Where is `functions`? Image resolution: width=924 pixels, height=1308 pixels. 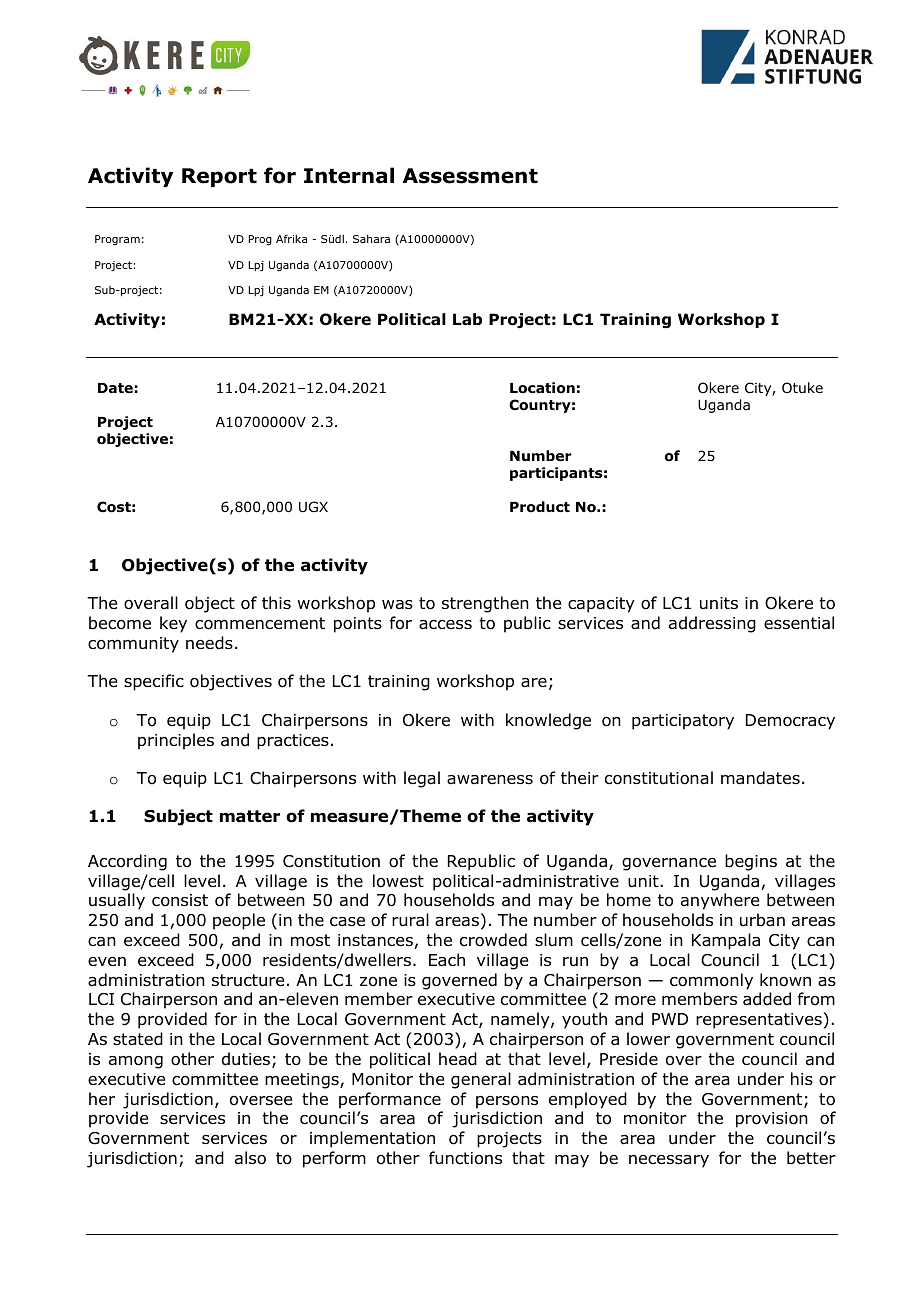 functions is located at coordinates (465, 1158).
